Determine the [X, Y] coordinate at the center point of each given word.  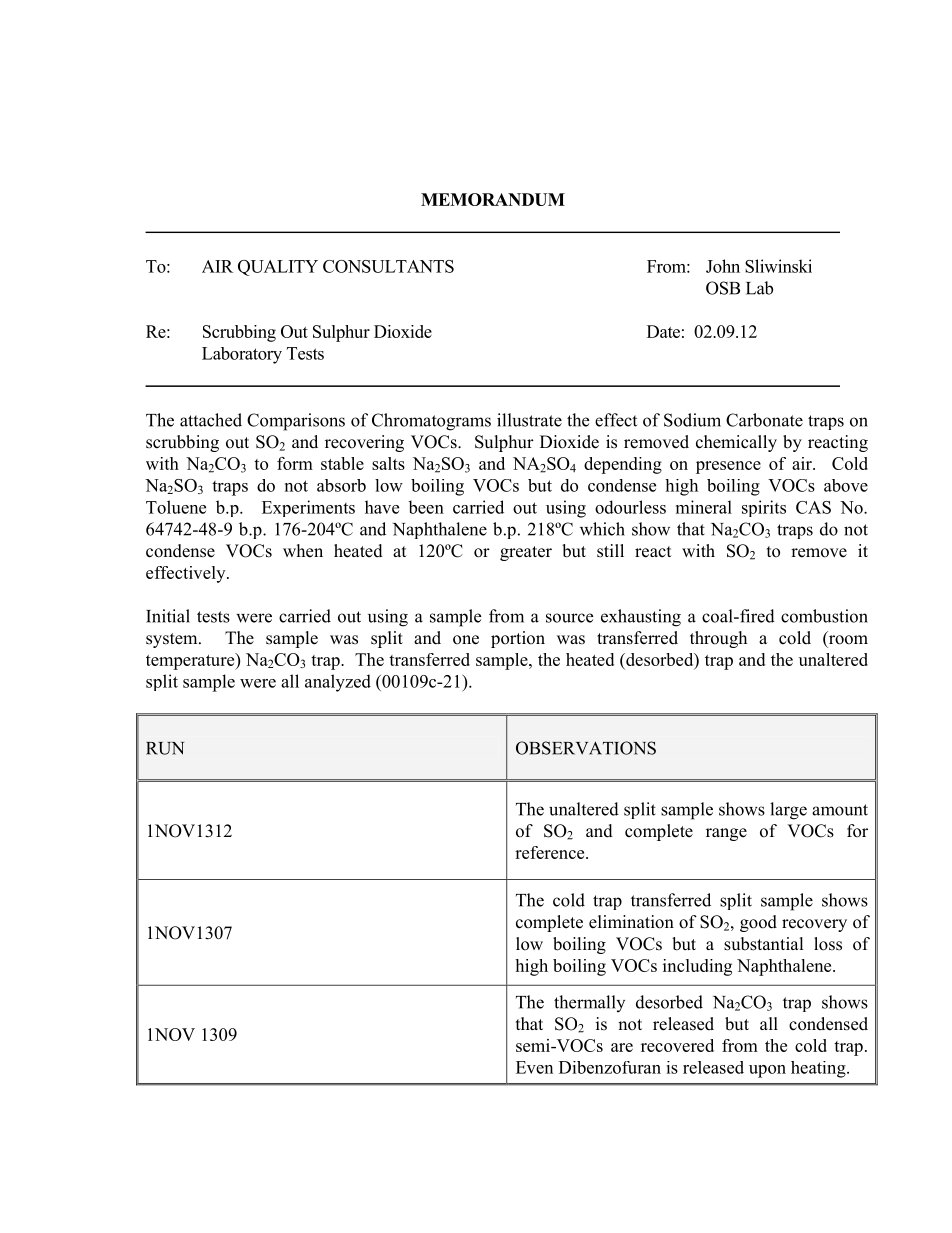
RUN [165, 748]
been [426, 507]
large [788, 811]
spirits [764, 508]
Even [534, 1067]
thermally [589, 1003]
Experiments [308, 508]
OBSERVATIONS [586, 748]
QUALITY [278, 268]
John [723, 266]
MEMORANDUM [493, 199]
